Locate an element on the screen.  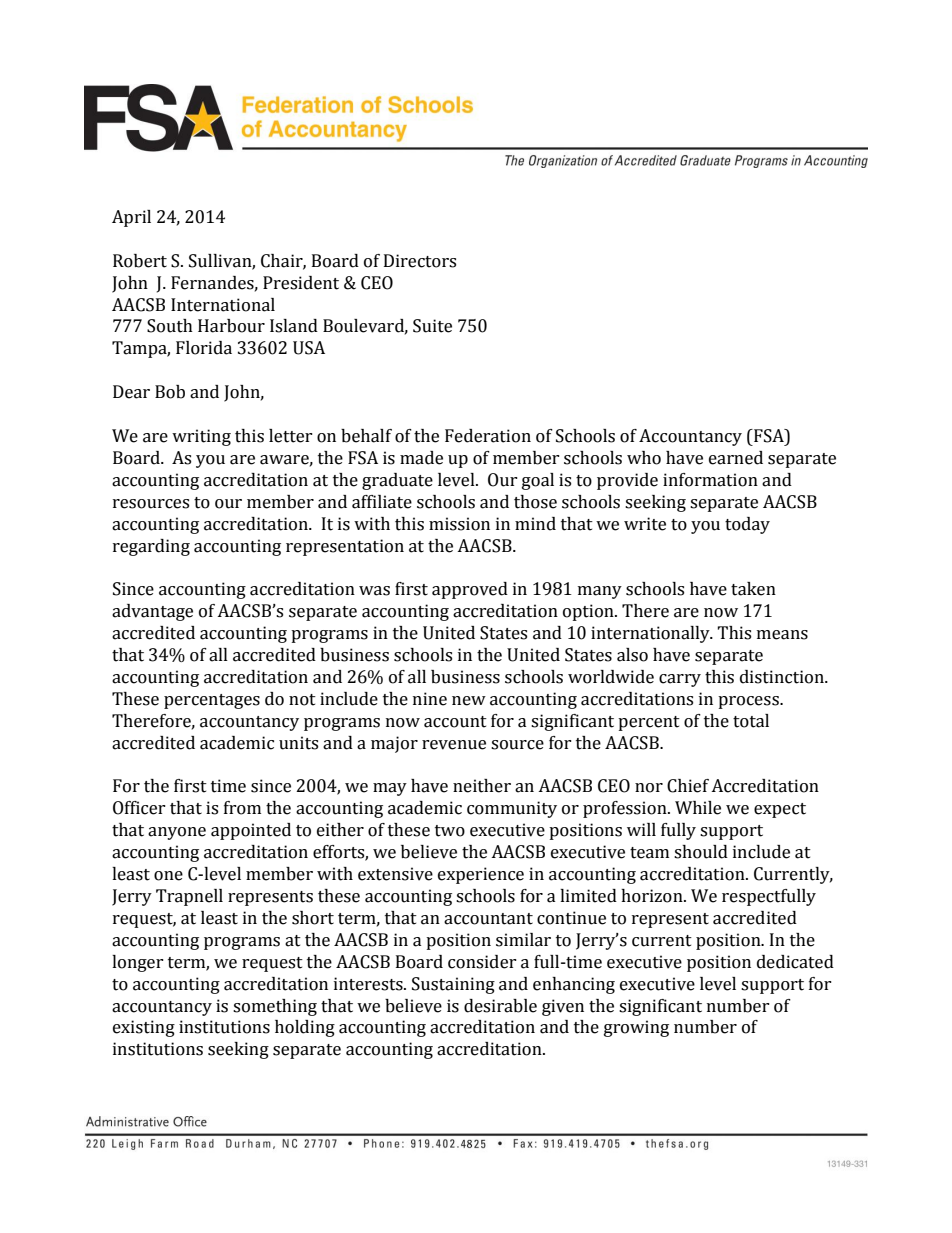
Sustaining is located at coordinates (453, 985).
